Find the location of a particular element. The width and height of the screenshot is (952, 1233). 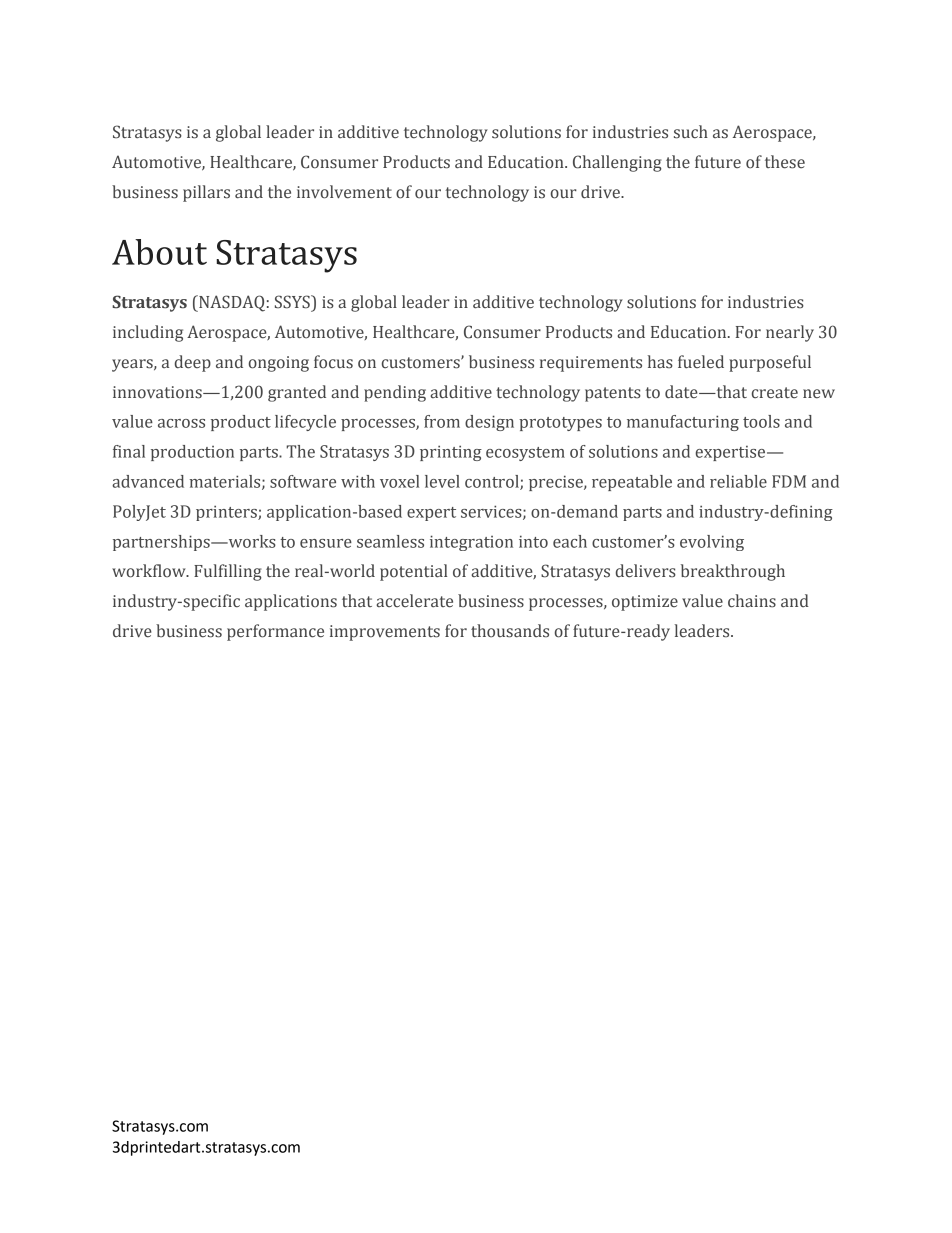

Challenging is located at coordinates (617, 163).
